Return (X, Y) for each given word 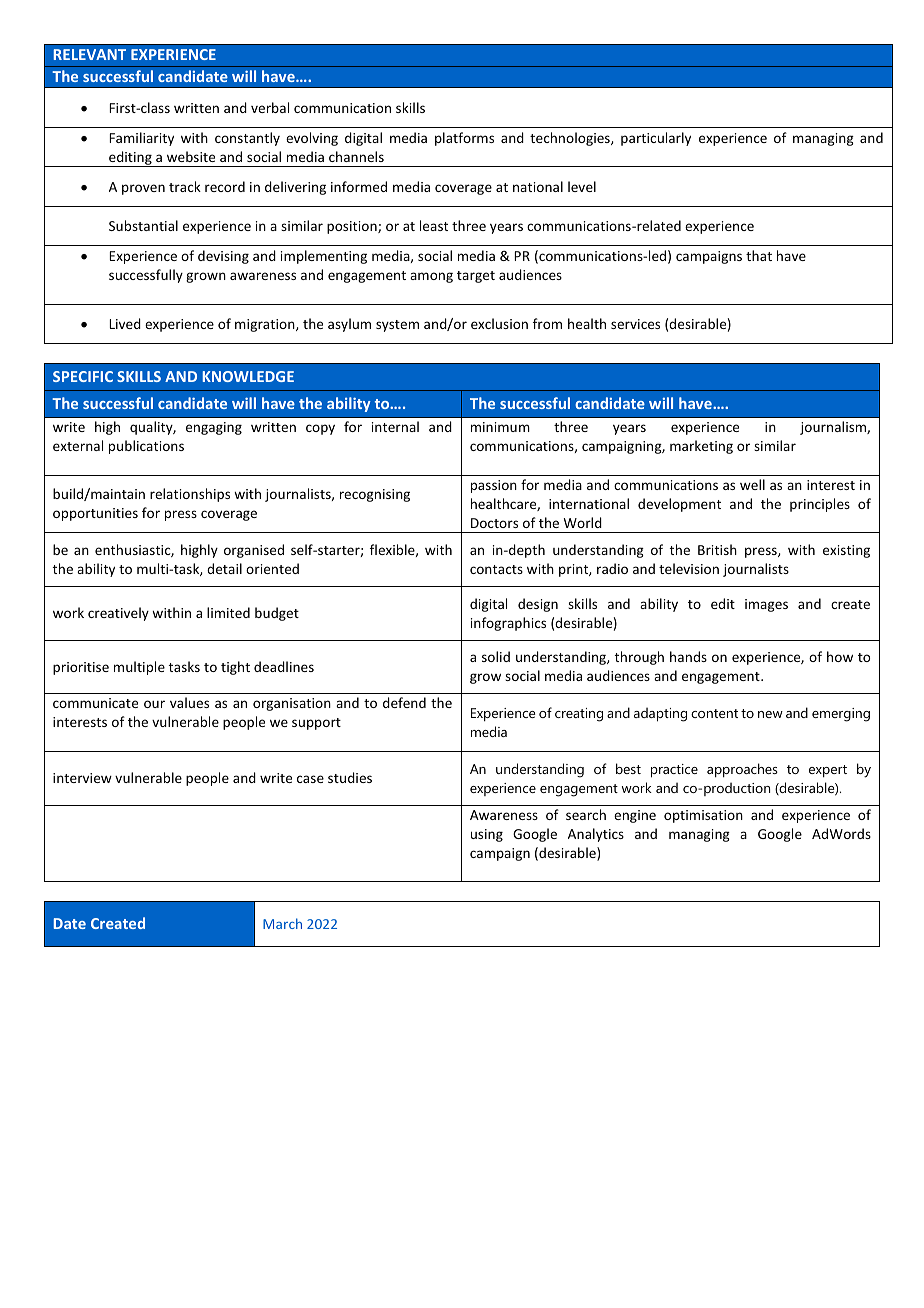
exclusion (499, 323)
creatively (118, 614)
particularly (656, 139)
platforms (464, 139)
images (766, 605)
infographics (508, 624)
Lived (125, 323)
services (635, 324)
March (282, 923)
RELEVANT (90, 54)
